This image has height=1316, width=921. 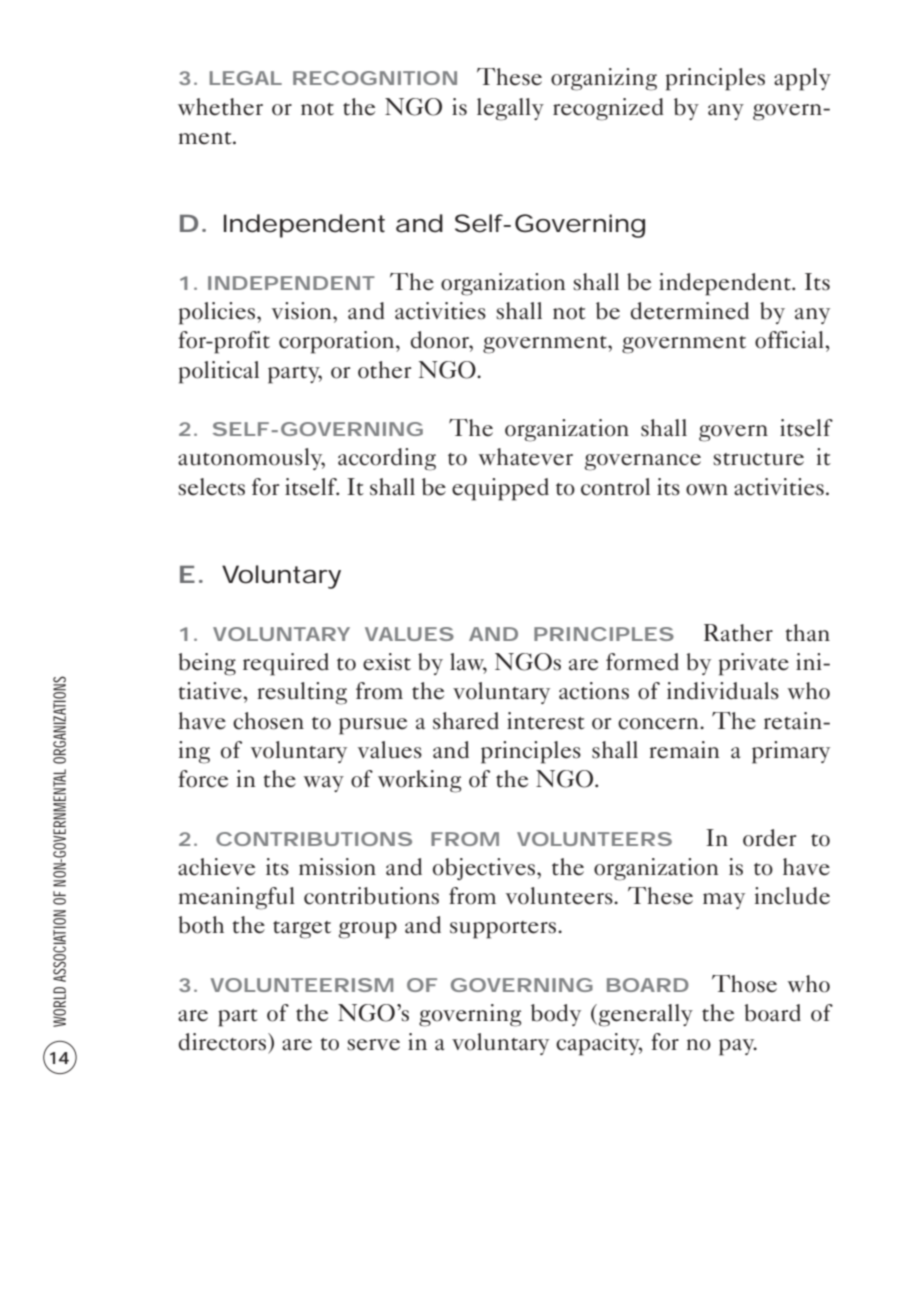 What do you see at coordinates (758, 459) in the image?
I see `structure` at bounding box center [758, 459].
